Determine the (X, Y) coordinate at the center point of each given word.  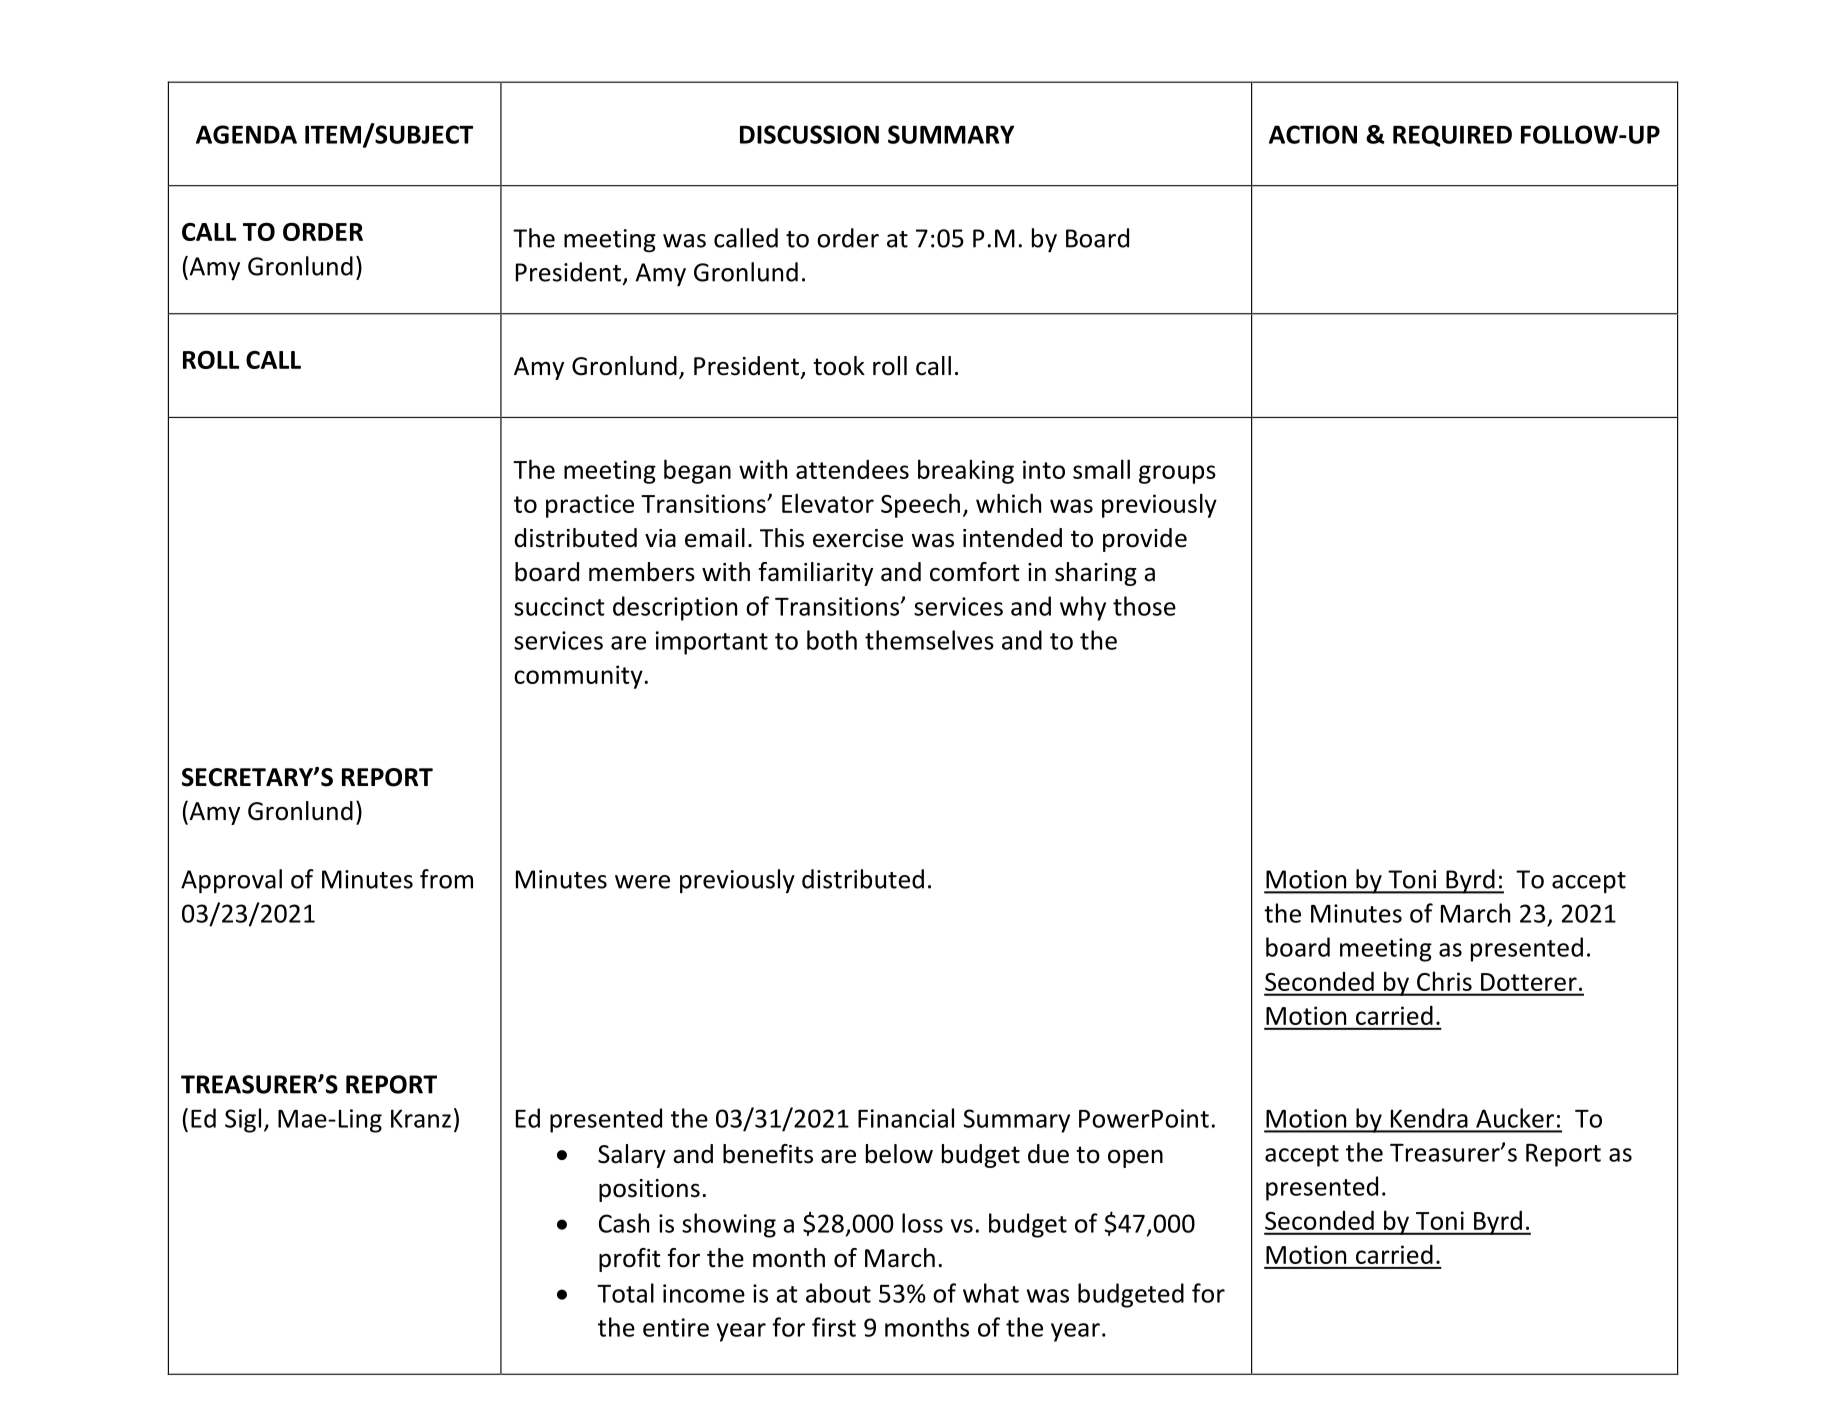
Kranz (421, 1118)
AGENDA (246, 134)
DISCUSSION (809, 134)
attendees (852, 469)
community (578, 677)
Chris (1444, 981)
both (832, 640)
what (991, 1293)
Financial (906, 1118)
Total (625, 1293)
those (1144, 606)
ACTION (1313, 134)
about (838, 1293)
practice (590, 506)
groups (1177, 474)
